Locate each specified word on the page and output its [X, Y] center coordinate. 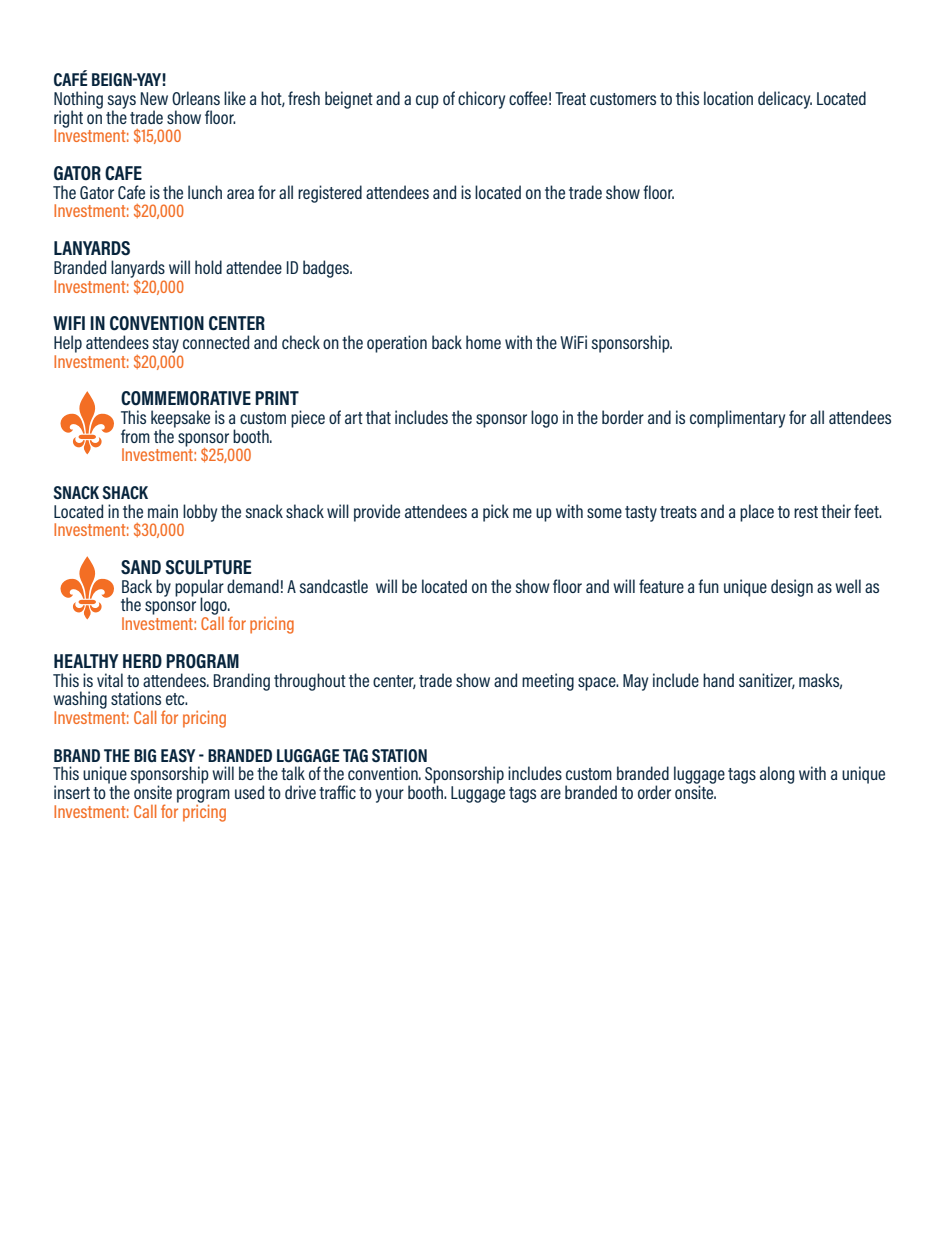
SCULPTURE [208, 567]
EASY [178, 756]
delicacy [785, 100]
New [154, 98]
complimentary [737, 419]
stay [166, 345]
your [389, 796]
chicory [481, 100]
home [483, 342]
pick [496, 513]
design [792, 588]
